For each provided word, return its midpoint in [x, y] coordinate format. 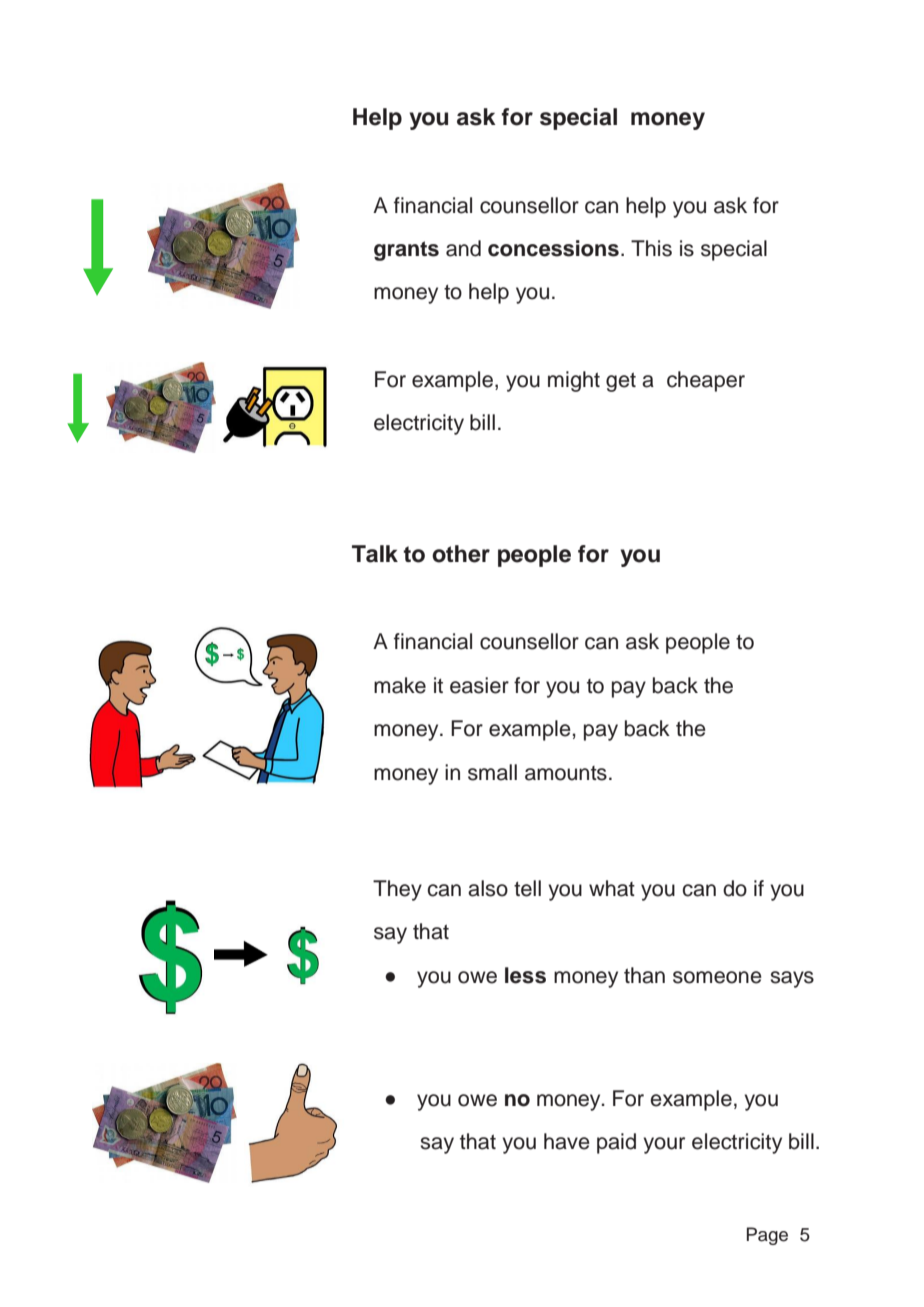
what [612, 888]
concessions [553, 248]
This [651, 248]
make [400, 685]
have [567, 1141]
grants [406, 251]
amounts [566, 773]
